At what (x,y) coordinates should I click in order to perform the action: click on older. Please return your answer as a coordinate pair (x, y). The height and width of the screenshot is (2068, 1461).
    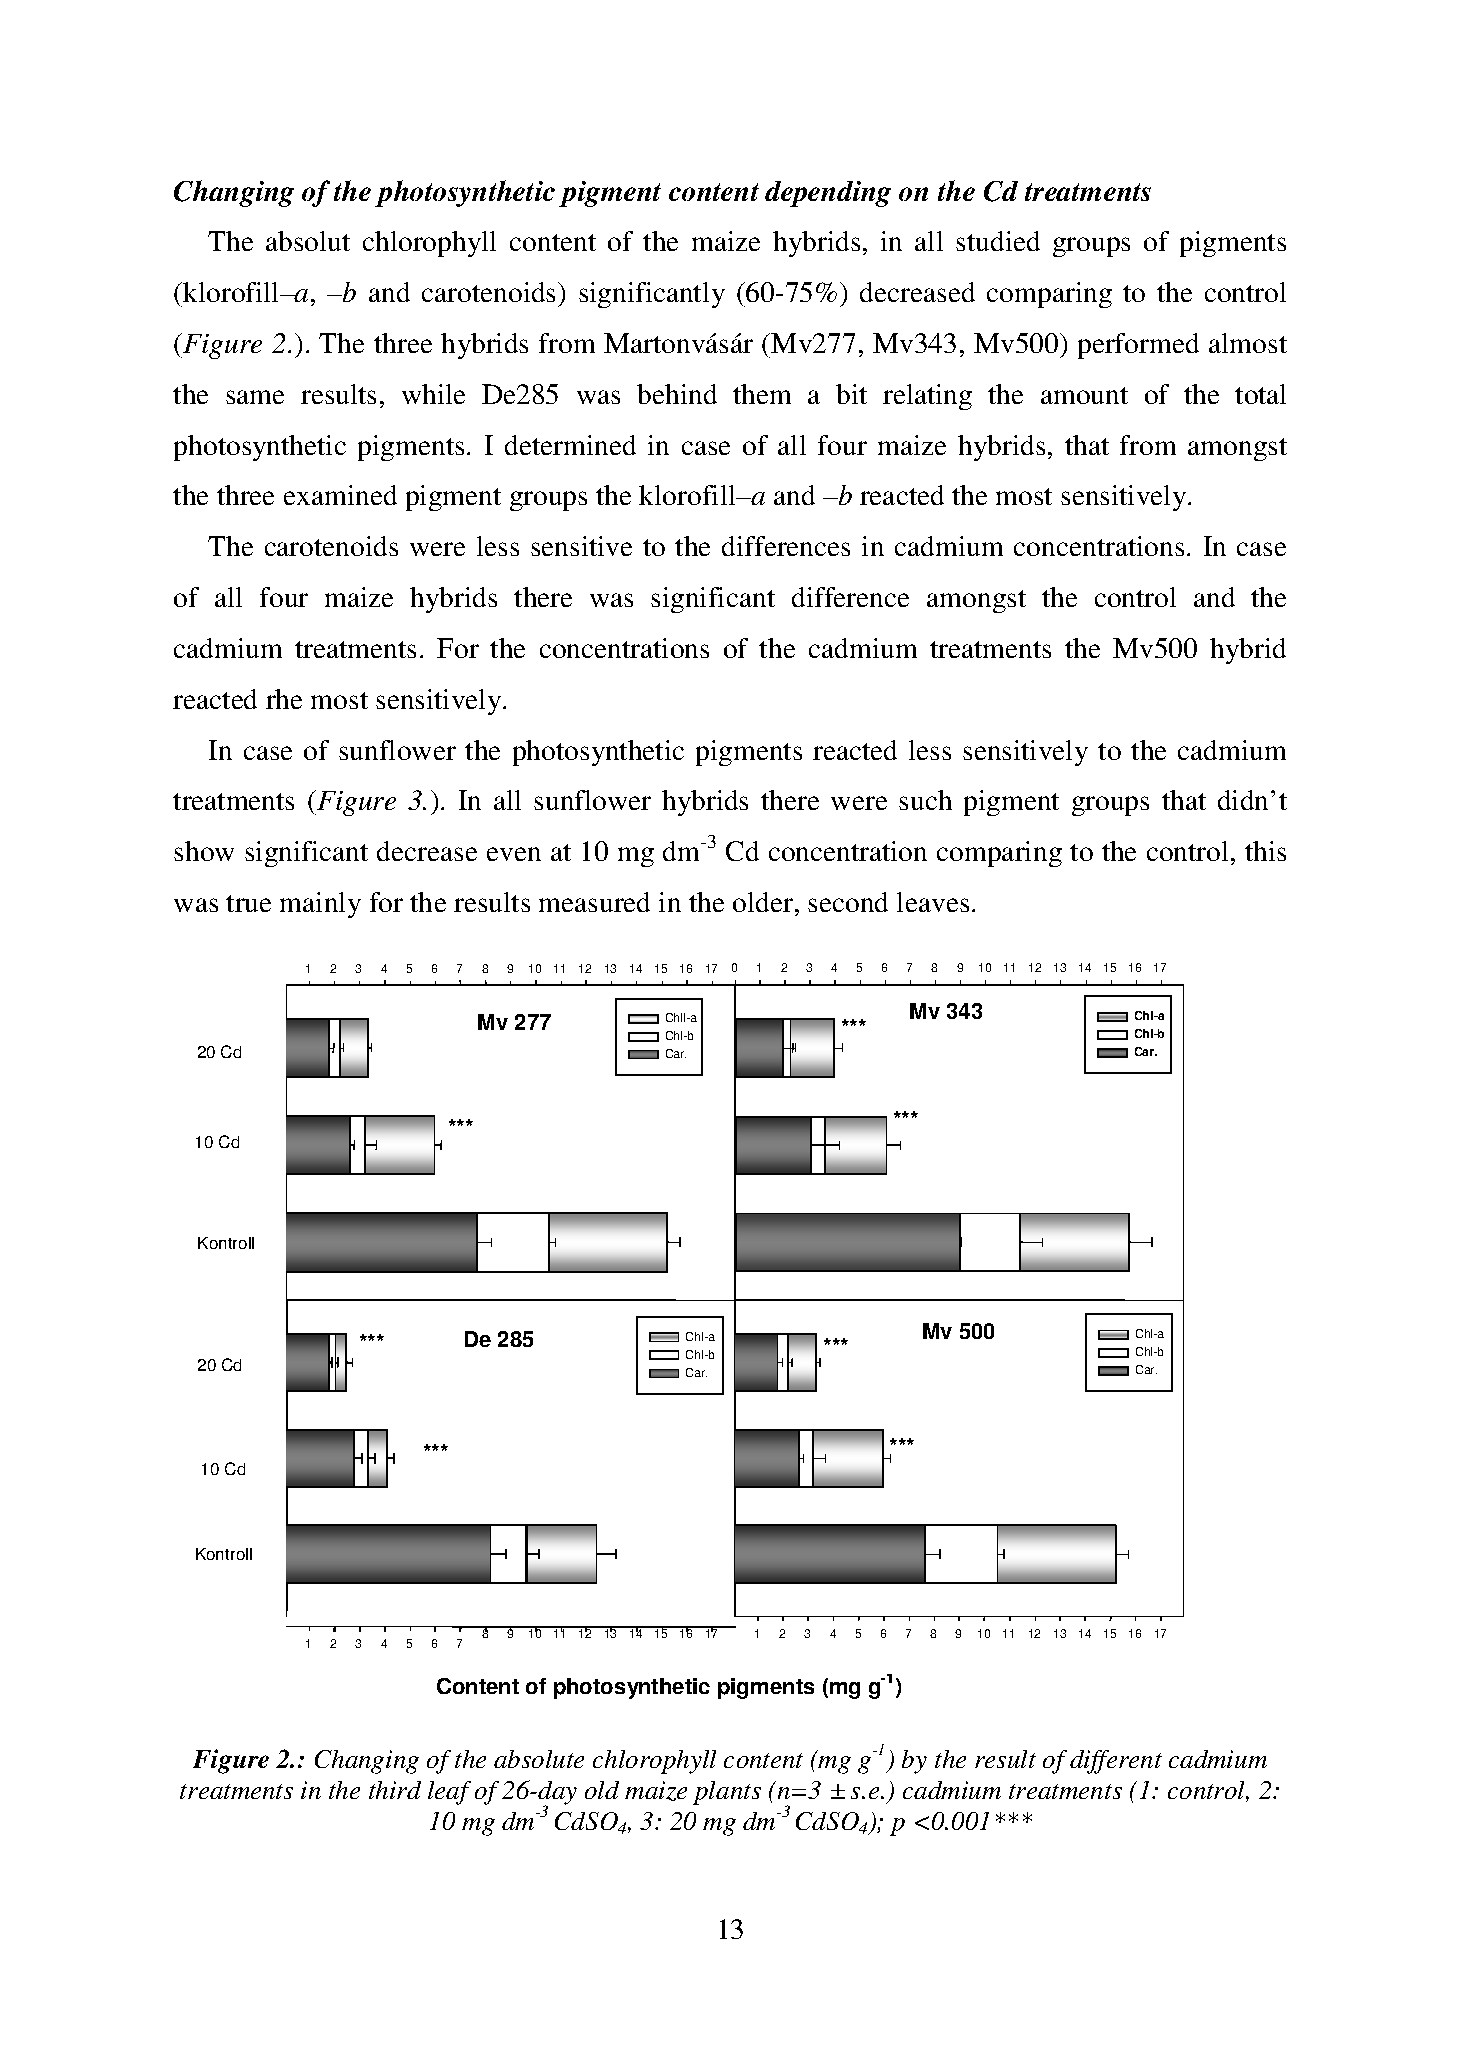
    Looking at the image, I should click on (764, 902).
